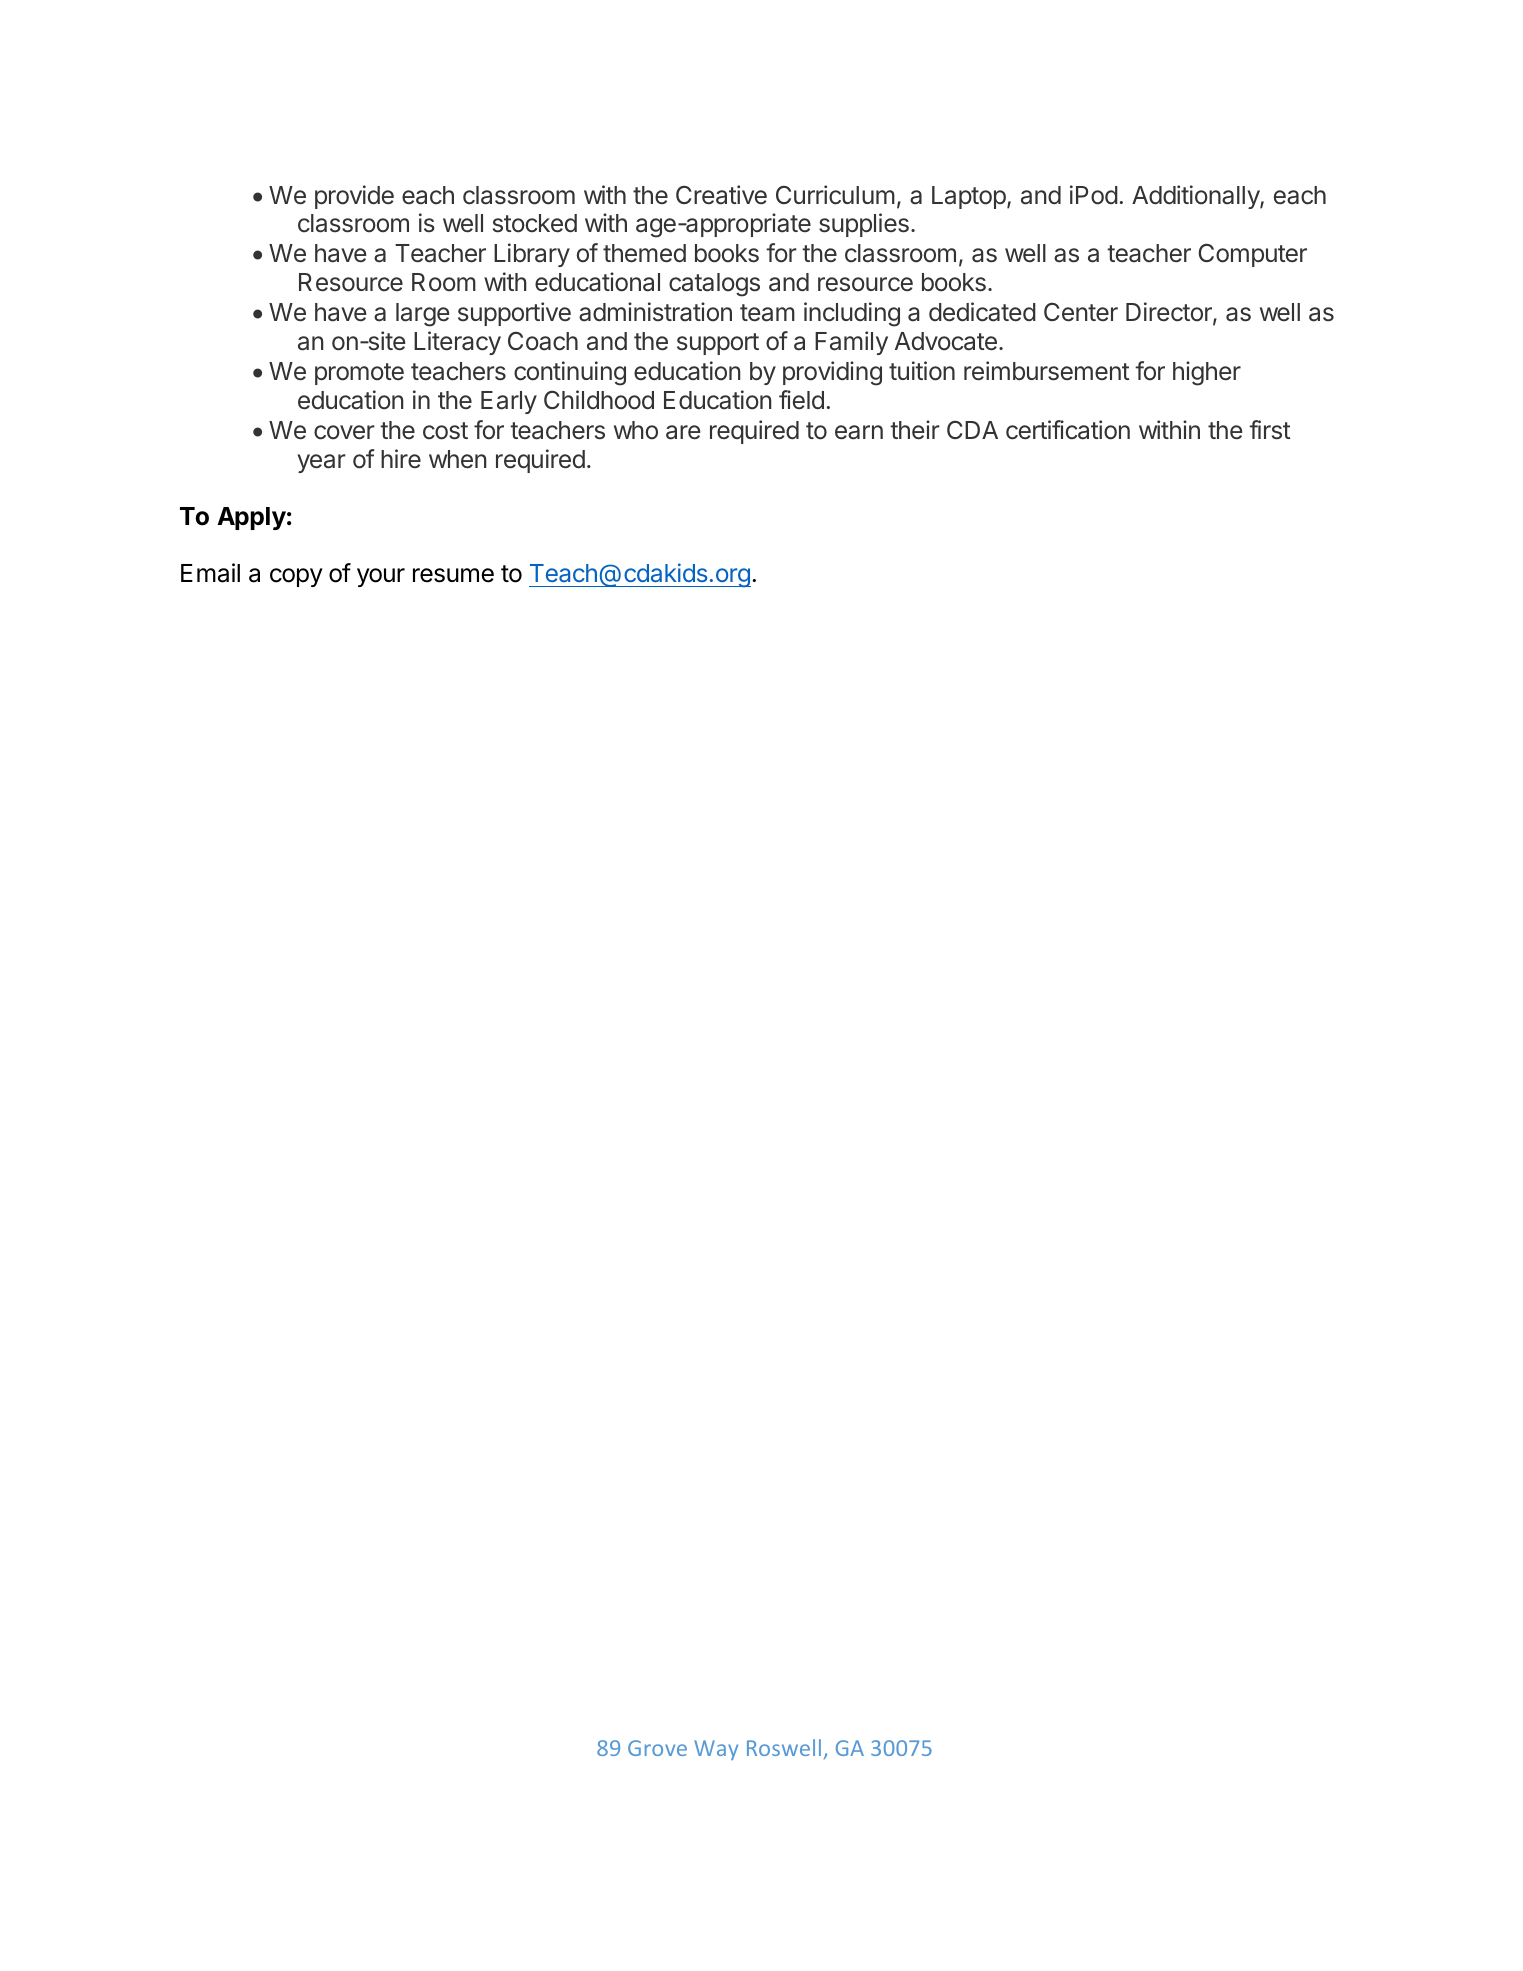 The height and width of the screenshot is (1971, 1523). What do you see at coordinates (1252, 255) in the screenshot?
I see `Computer` at bounding box center [1252, 255].
